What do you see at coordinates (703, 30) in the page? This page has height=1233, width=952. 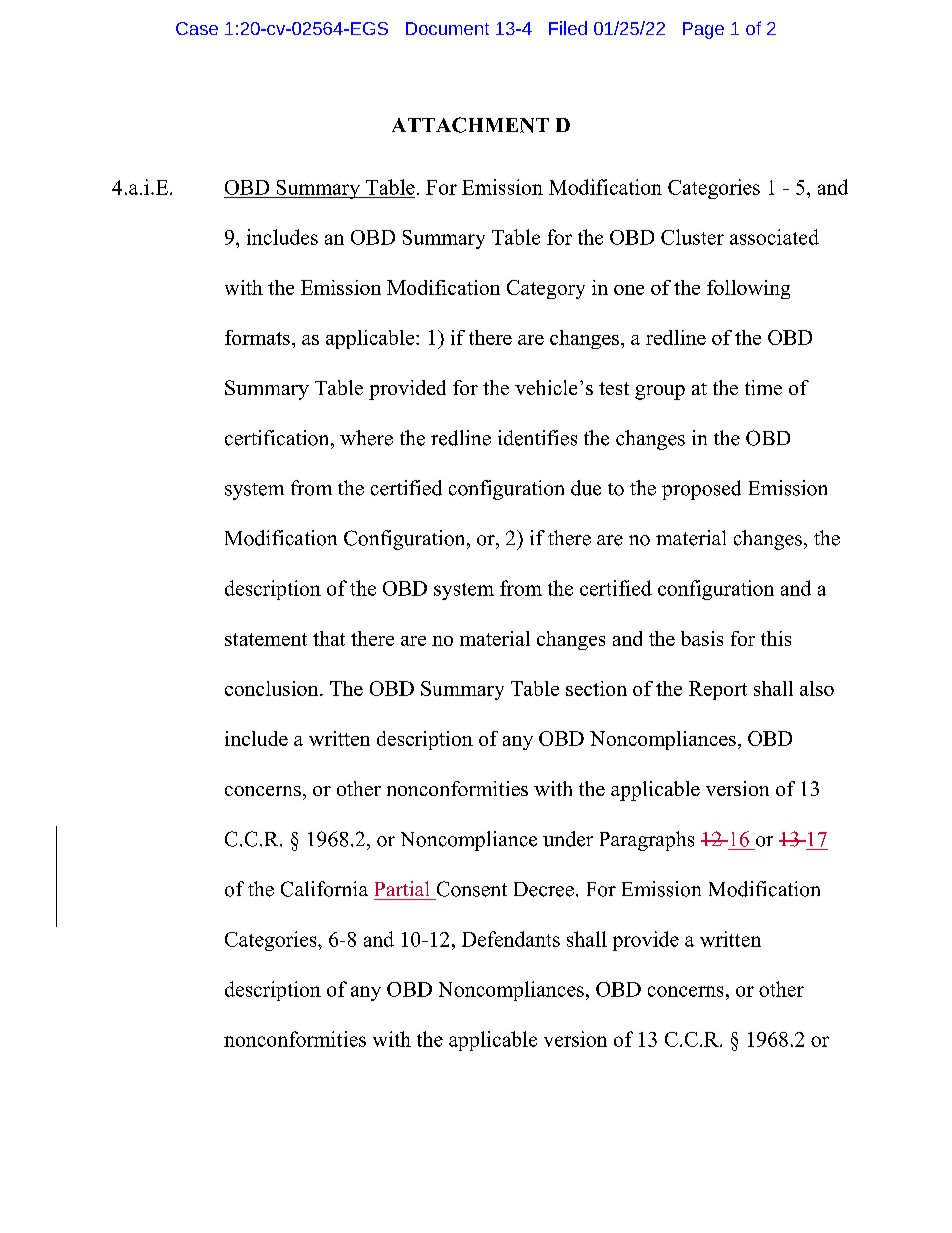 I see `Page` at bounding box center [703, 30].
